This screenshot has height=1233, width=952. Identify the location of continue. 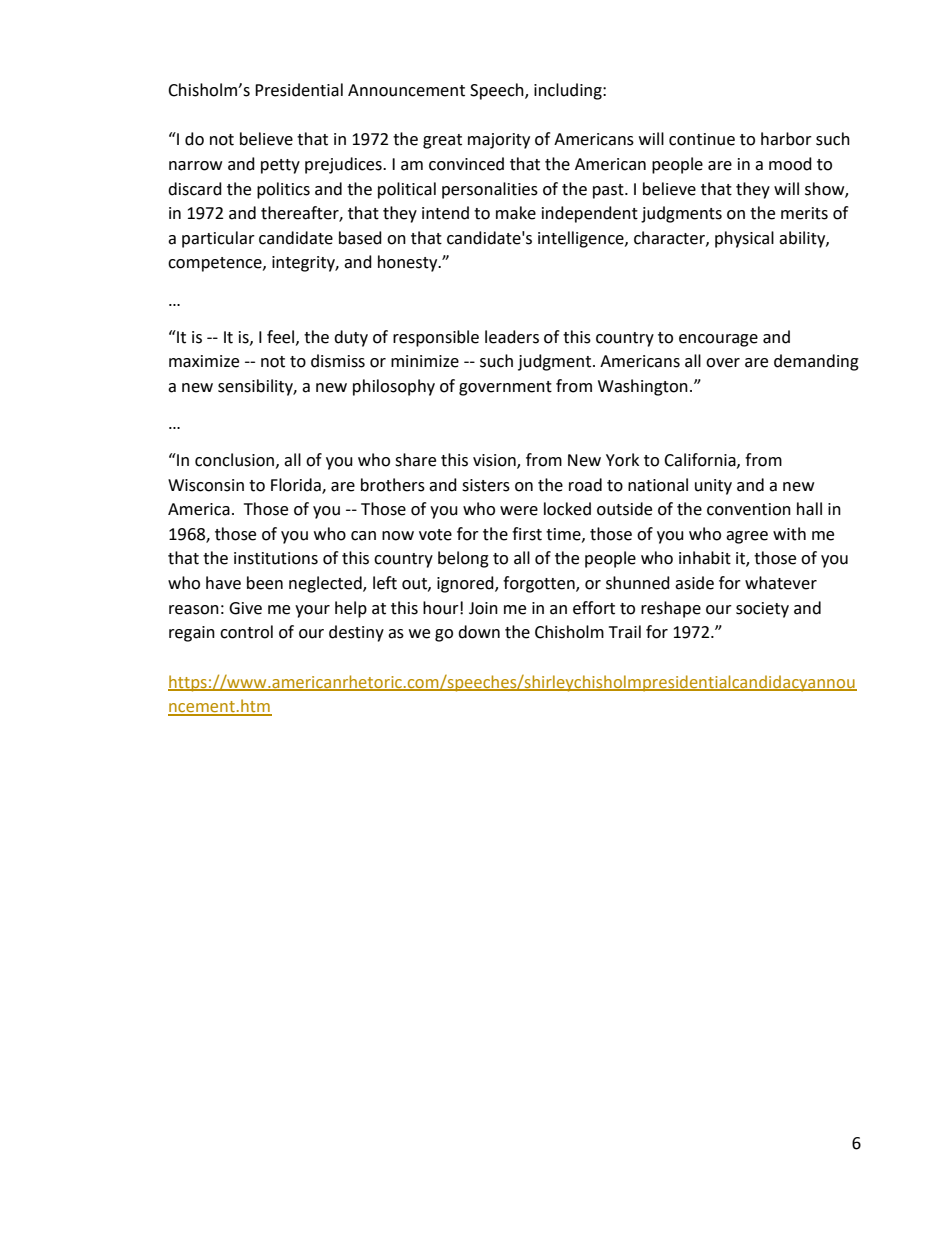
(702, 139).
